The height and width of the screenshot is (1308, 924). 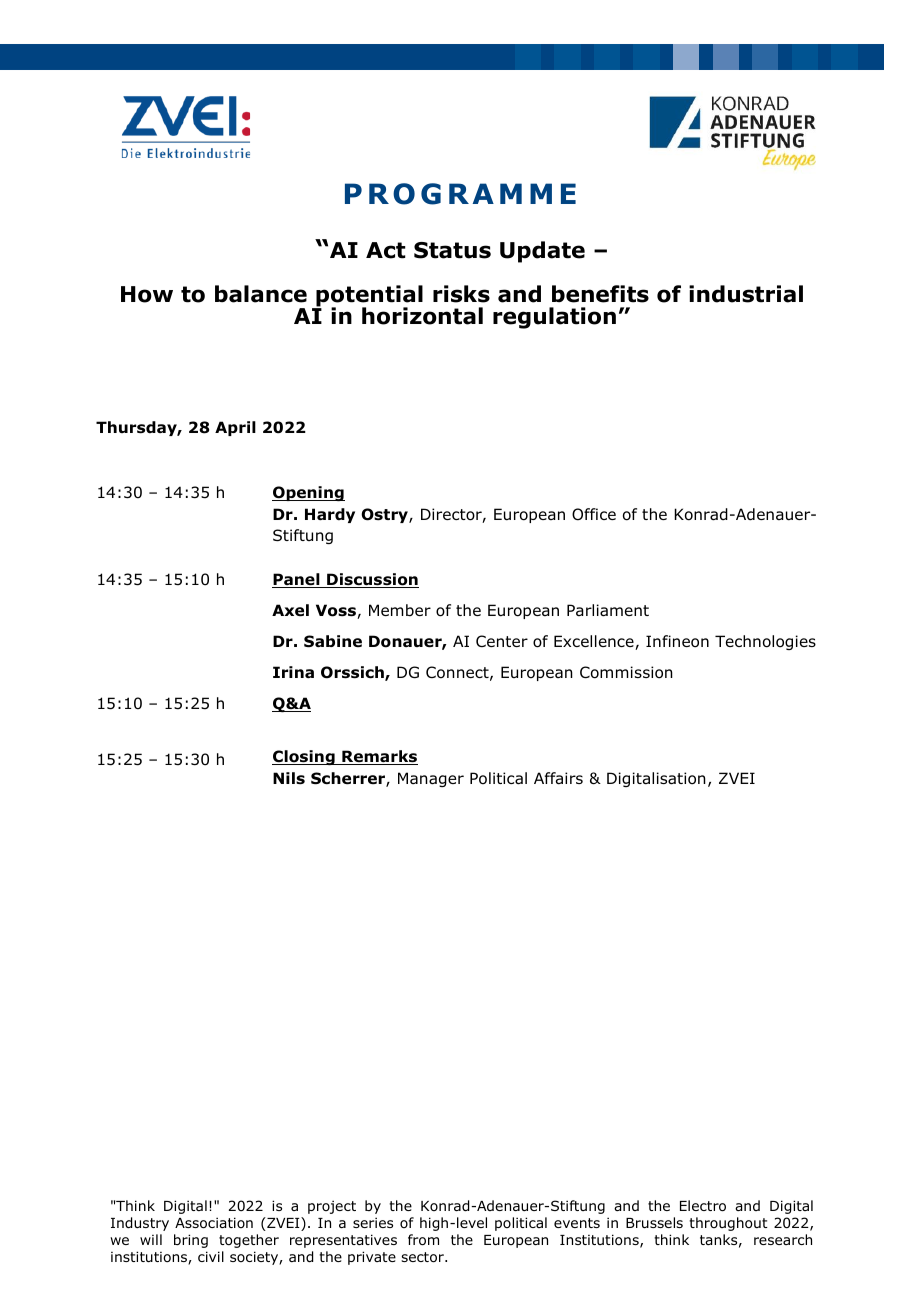 I want to click on Electro, so click(x=703, y=1206).
